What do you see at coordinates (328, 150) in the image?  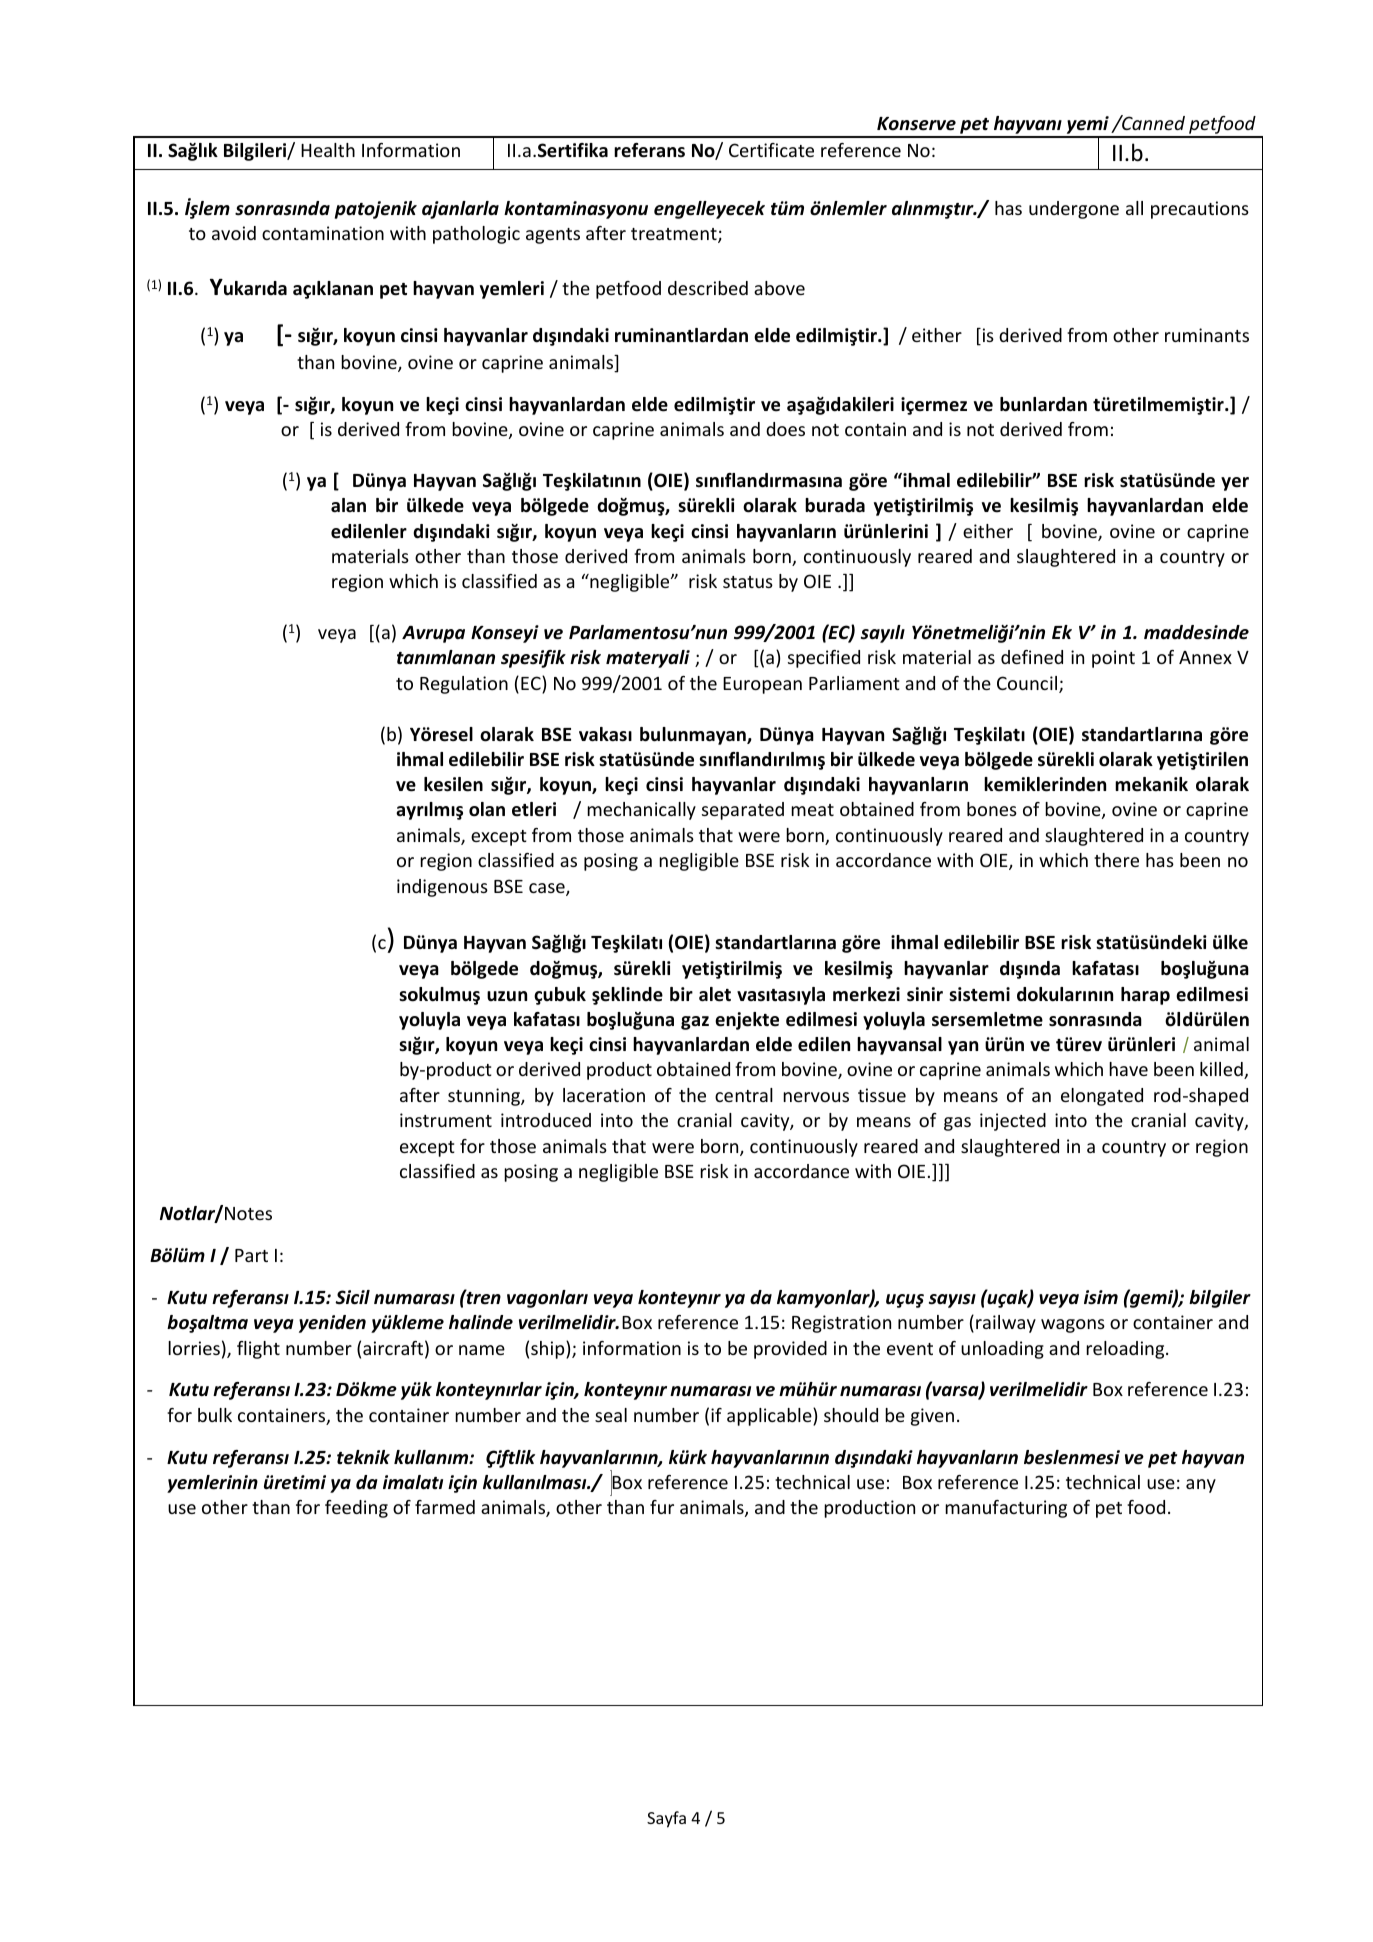 I see `Health` at bounding box center [328, 150].
